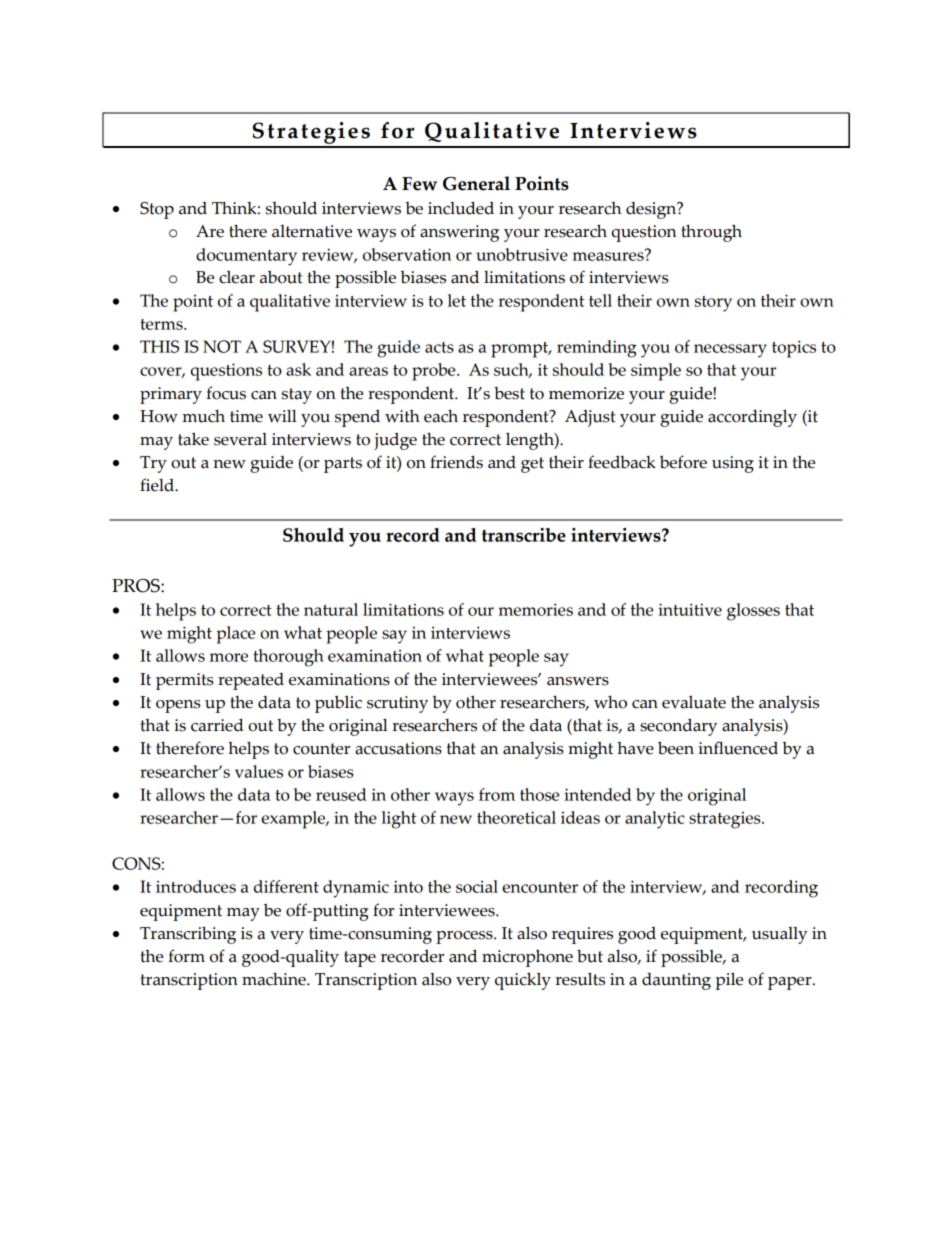 The height and width of the screenshot is (1233, 952). I want to click on process, so click(465, 937).
